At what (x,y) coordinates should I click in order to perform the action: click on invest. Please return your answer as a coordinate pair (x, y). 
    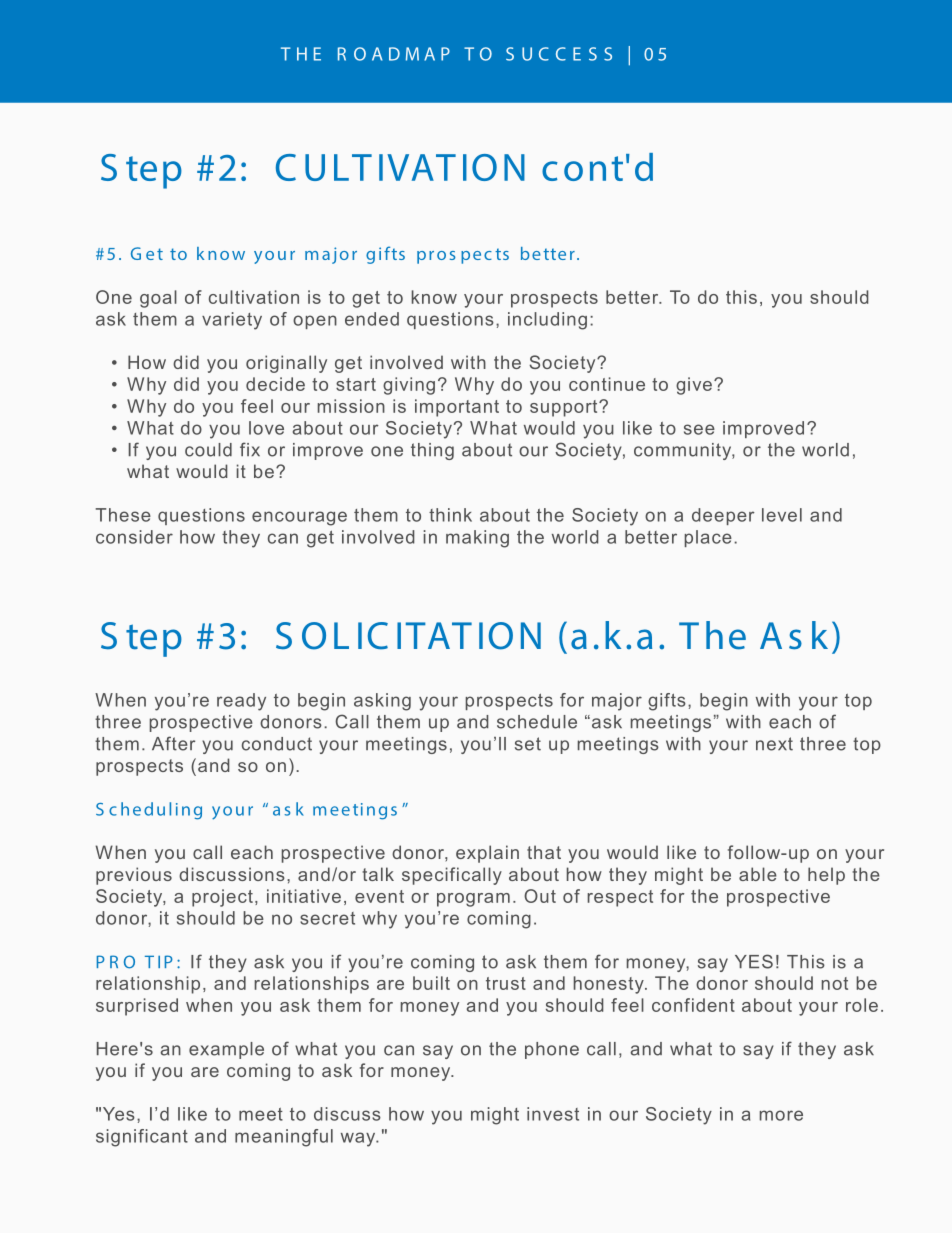
    Looking at the image, I should click on (553, 1114).
